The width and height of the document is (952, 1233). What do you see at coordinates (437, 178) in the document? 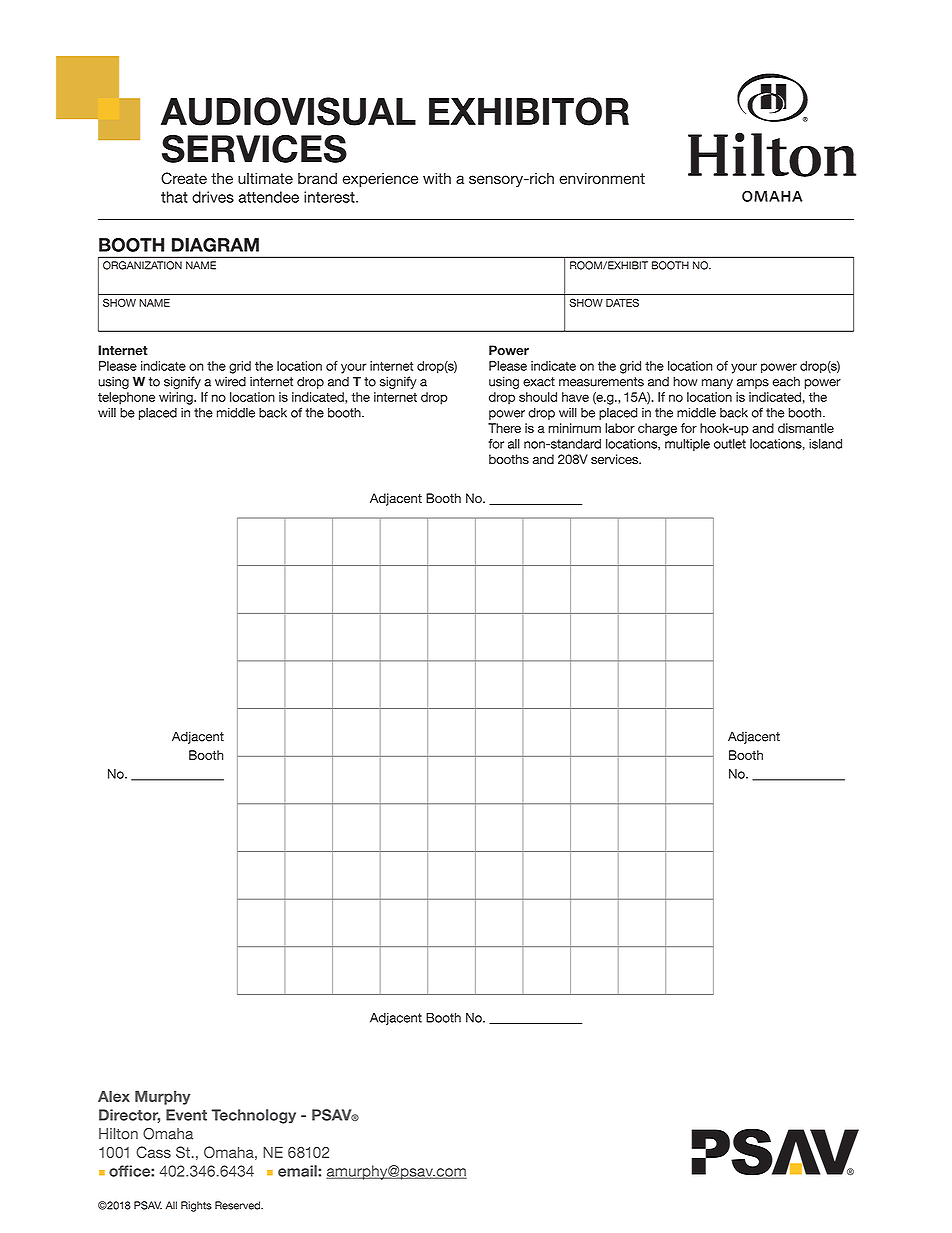
I see `with` at bounding box center [437, 178].
